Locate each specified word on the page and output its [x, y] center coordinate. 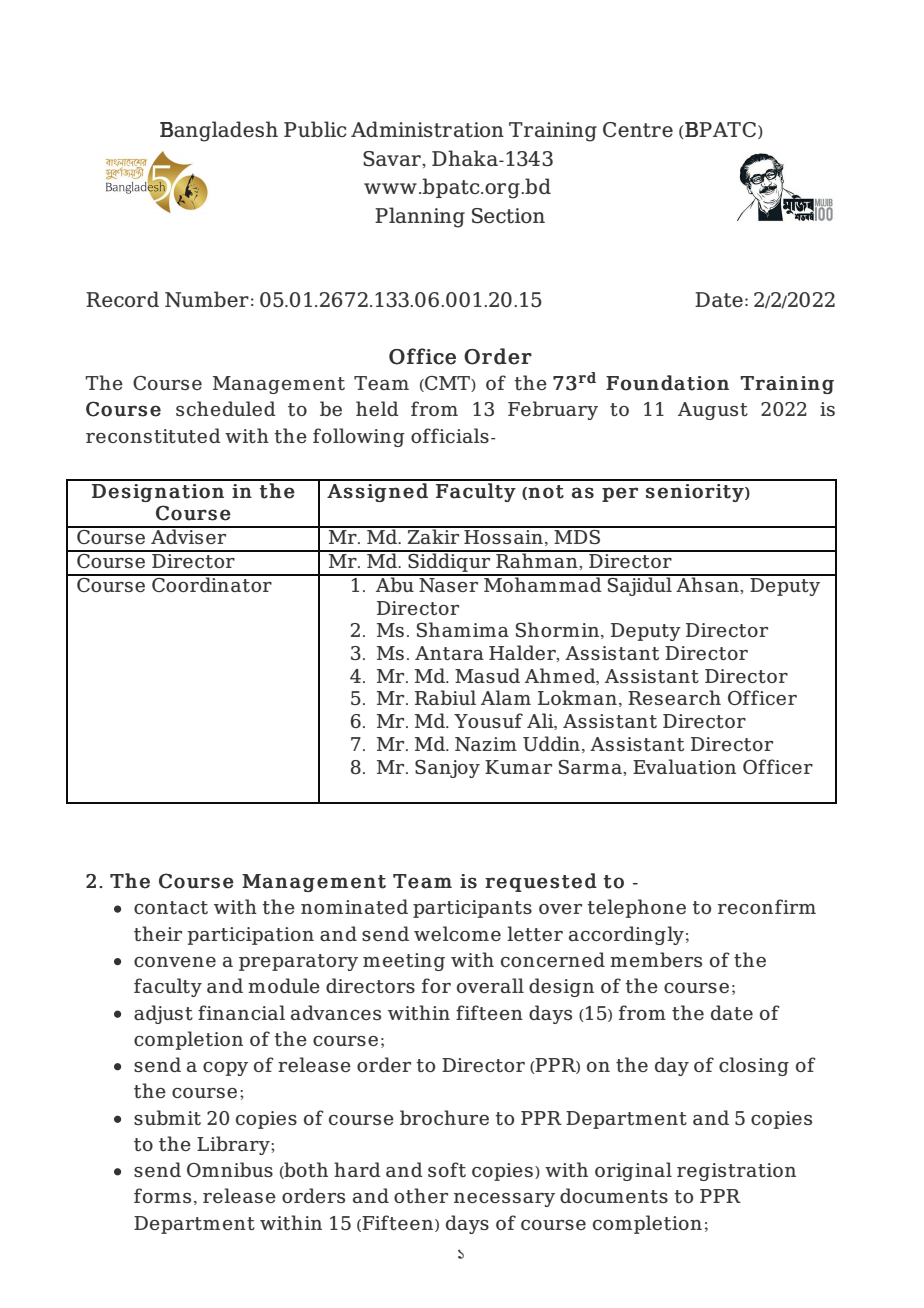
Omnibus [230, 1169]
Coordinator [212, 583]
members [656, 959]
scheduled [226, 408]
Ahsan [707, 583]
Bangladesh [219, 131]
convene [175, 962]
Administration [427, 129]
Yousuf [488, 720]
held [377, 408]
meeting [404, 962]
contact [171, 907]
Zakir [433, 535]
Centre [638, 129]
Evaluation [684, 766]
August [713, 411]
